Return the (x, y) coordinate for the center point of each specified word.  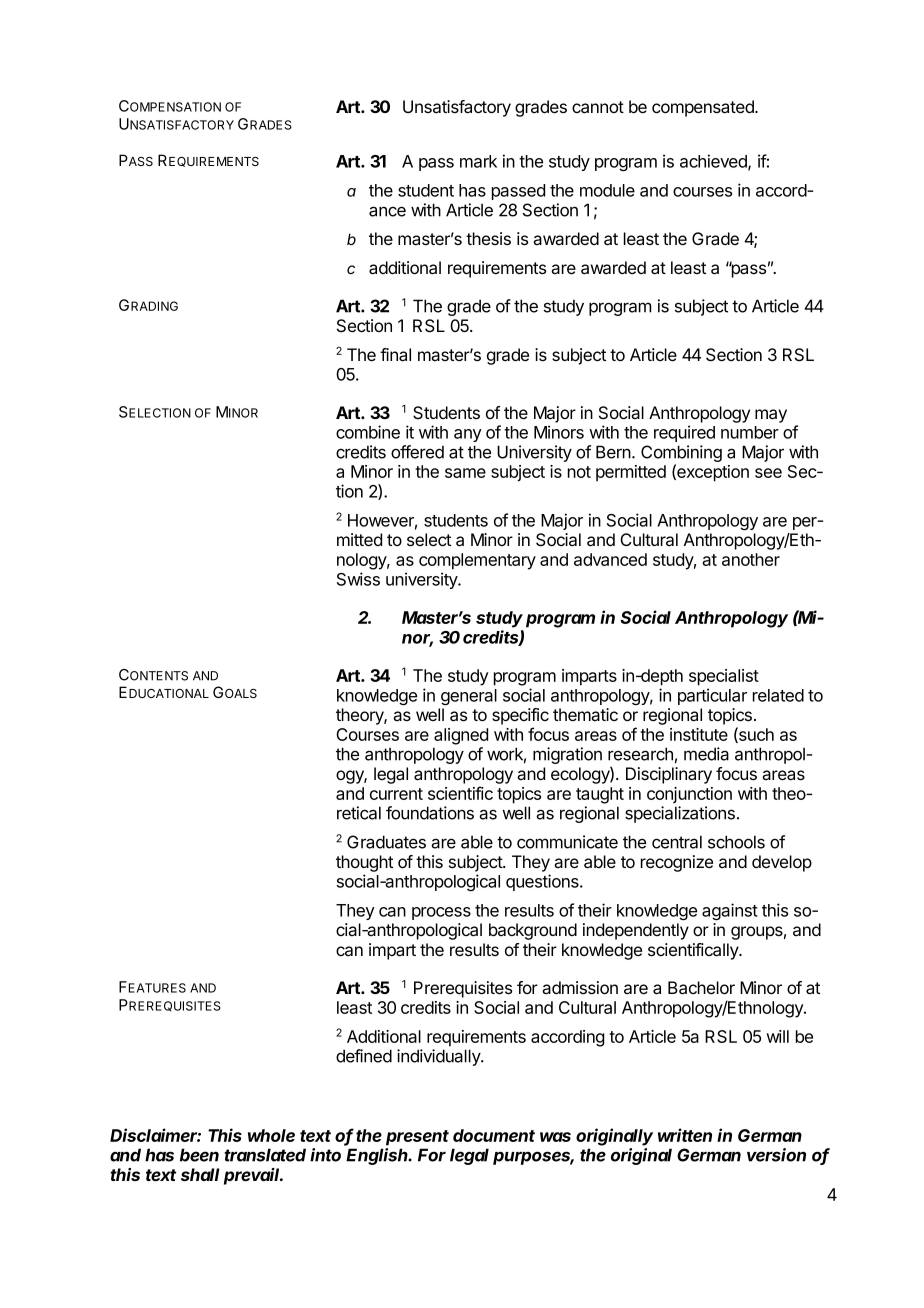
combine (368, 432)
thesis (488, 238)
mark (478, 161)
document (494, 1135)
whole (271, 1135)
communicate (567, 842)
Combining (681, 455)
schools (736, 842)
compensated (704, 108)
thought (364, 863)
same (465, 473)
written (685, 1135)
